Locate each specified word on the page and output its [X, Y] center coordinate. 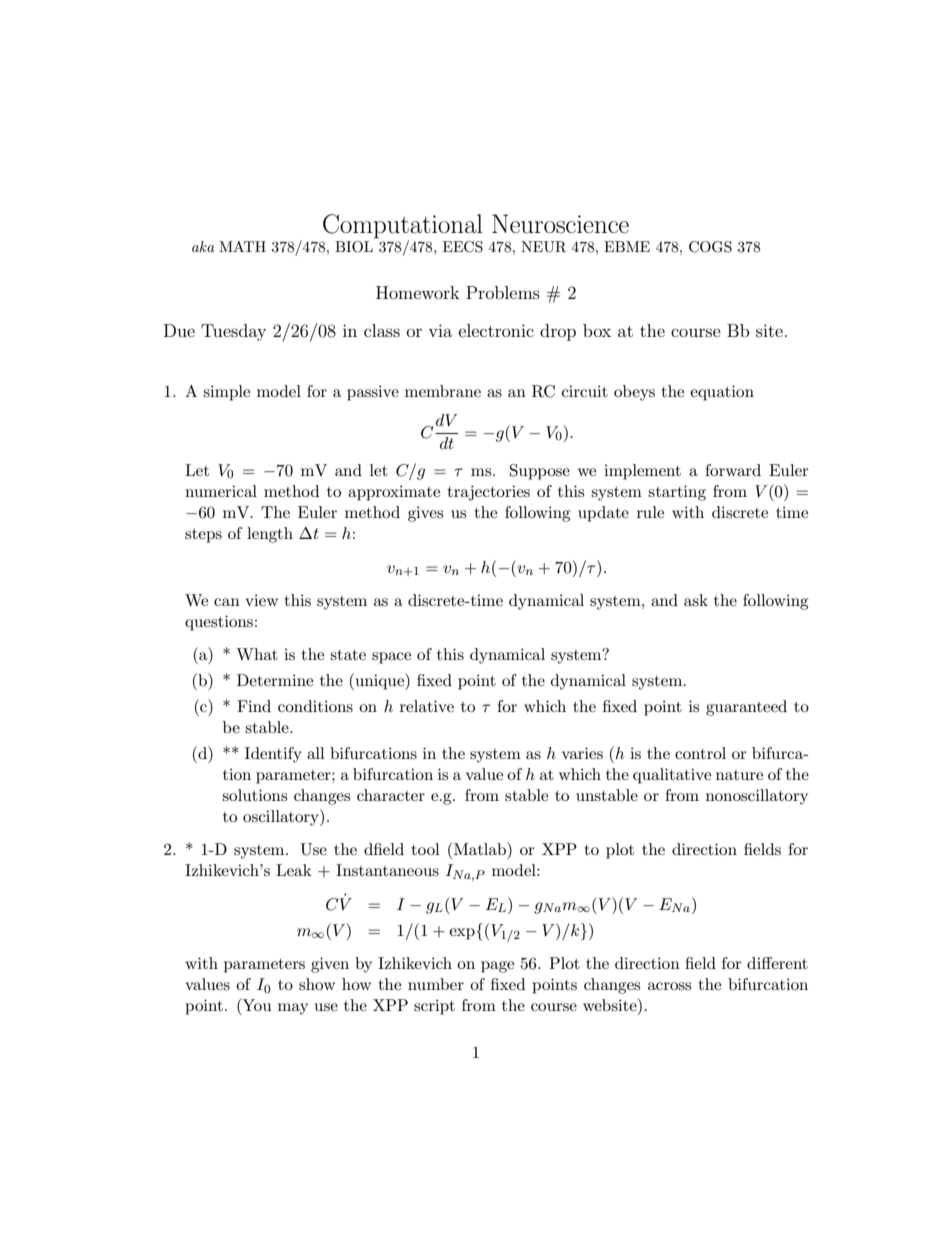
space [391, 658]
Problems [503, 292]
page [497, 967]
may [293, 1009]
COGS [710, 247]
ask [696, 600]
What [257, 654]
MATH [242, 246]
